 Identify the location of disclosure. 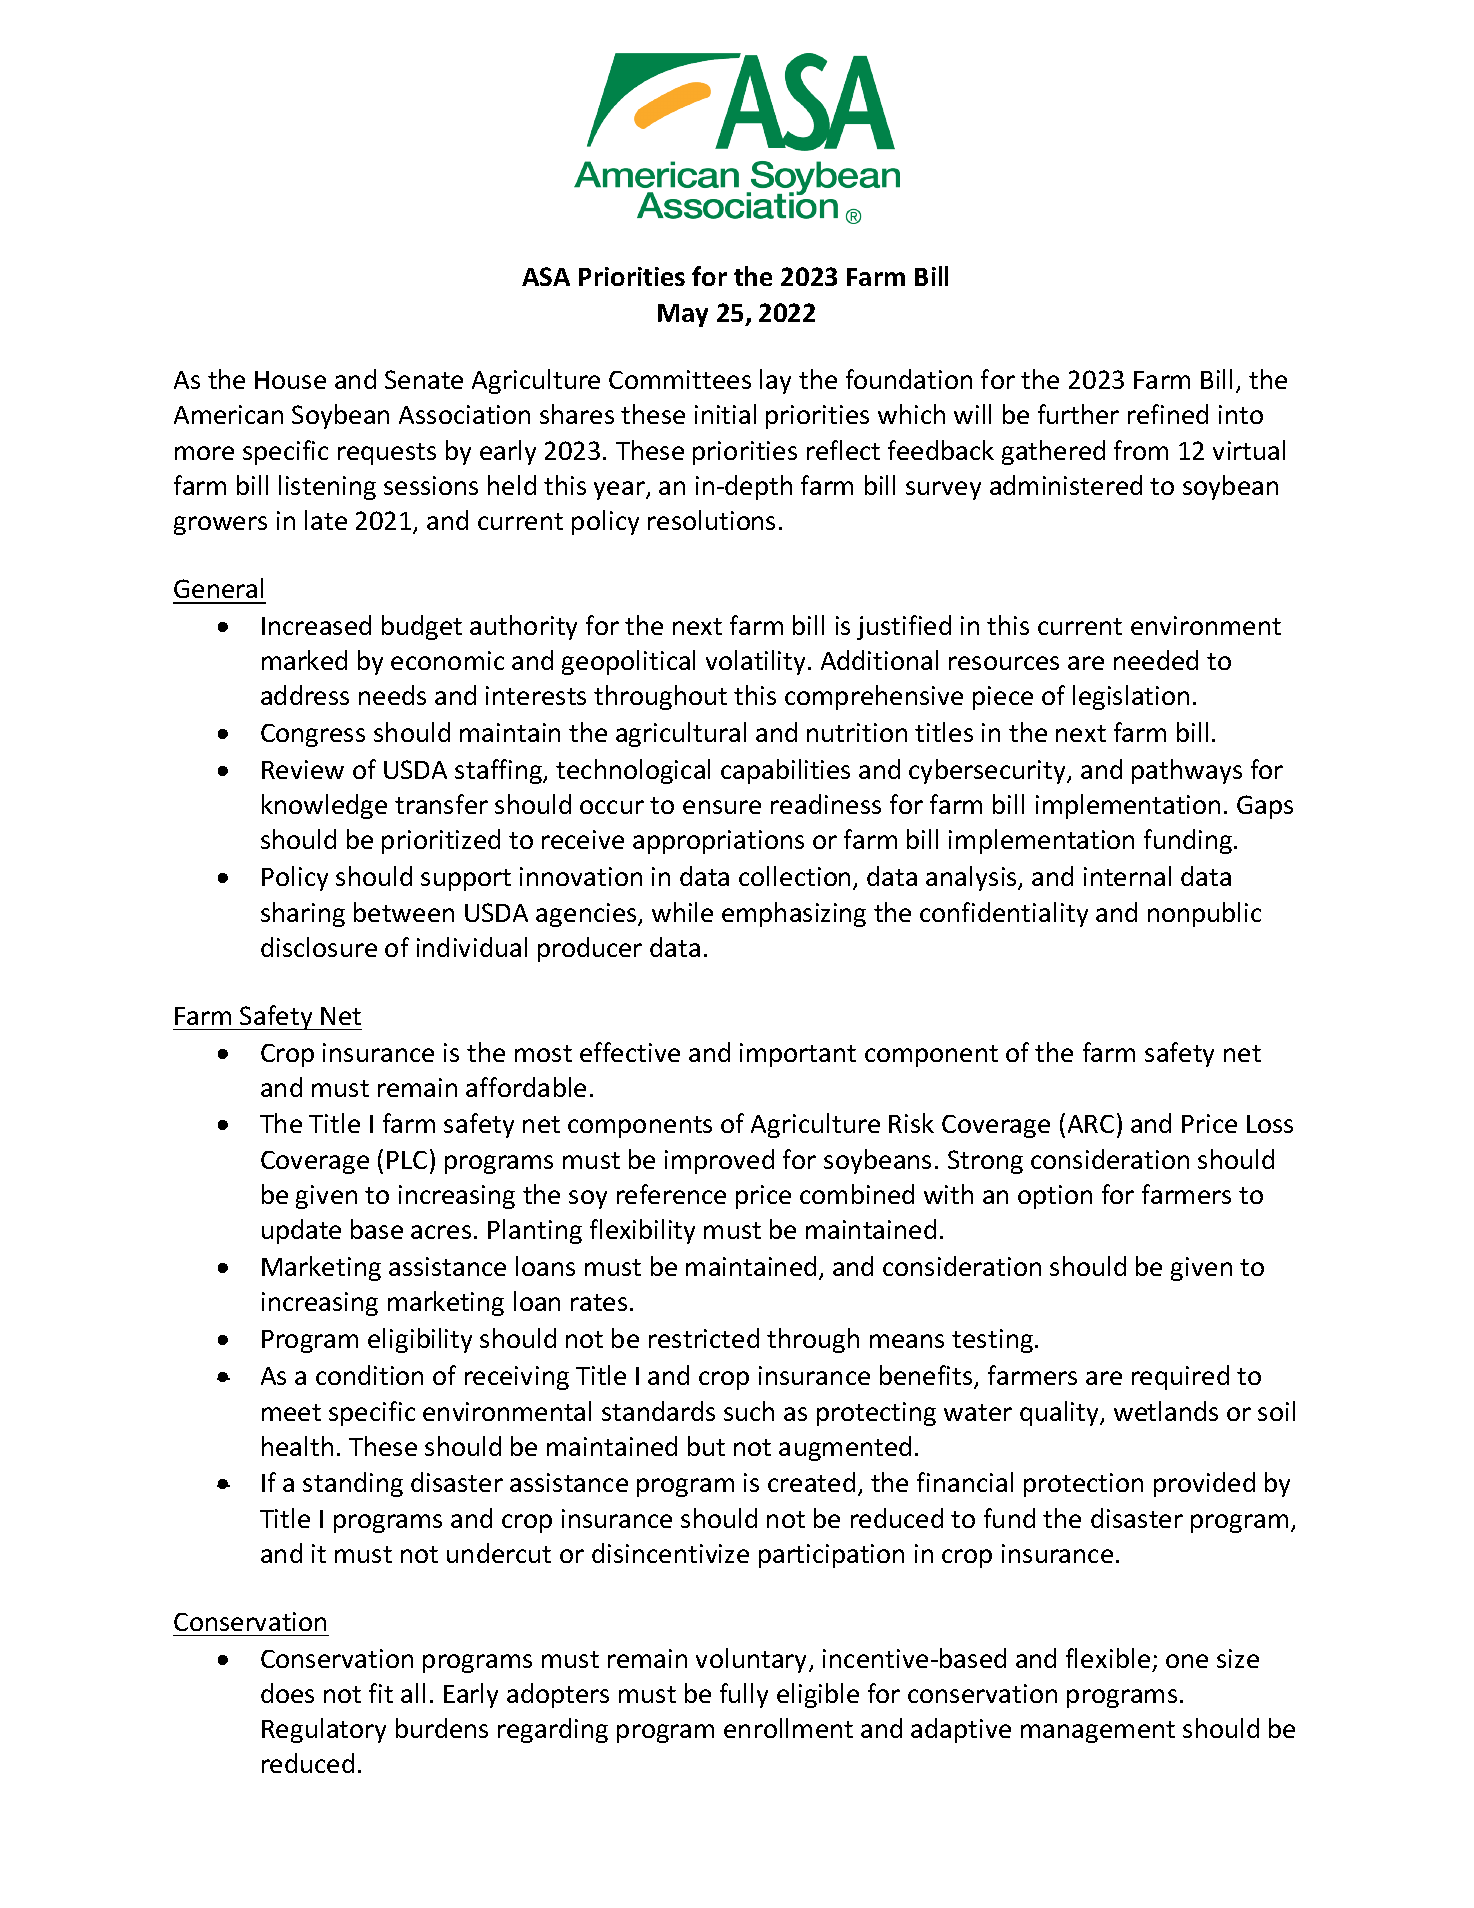
(319, 947).
